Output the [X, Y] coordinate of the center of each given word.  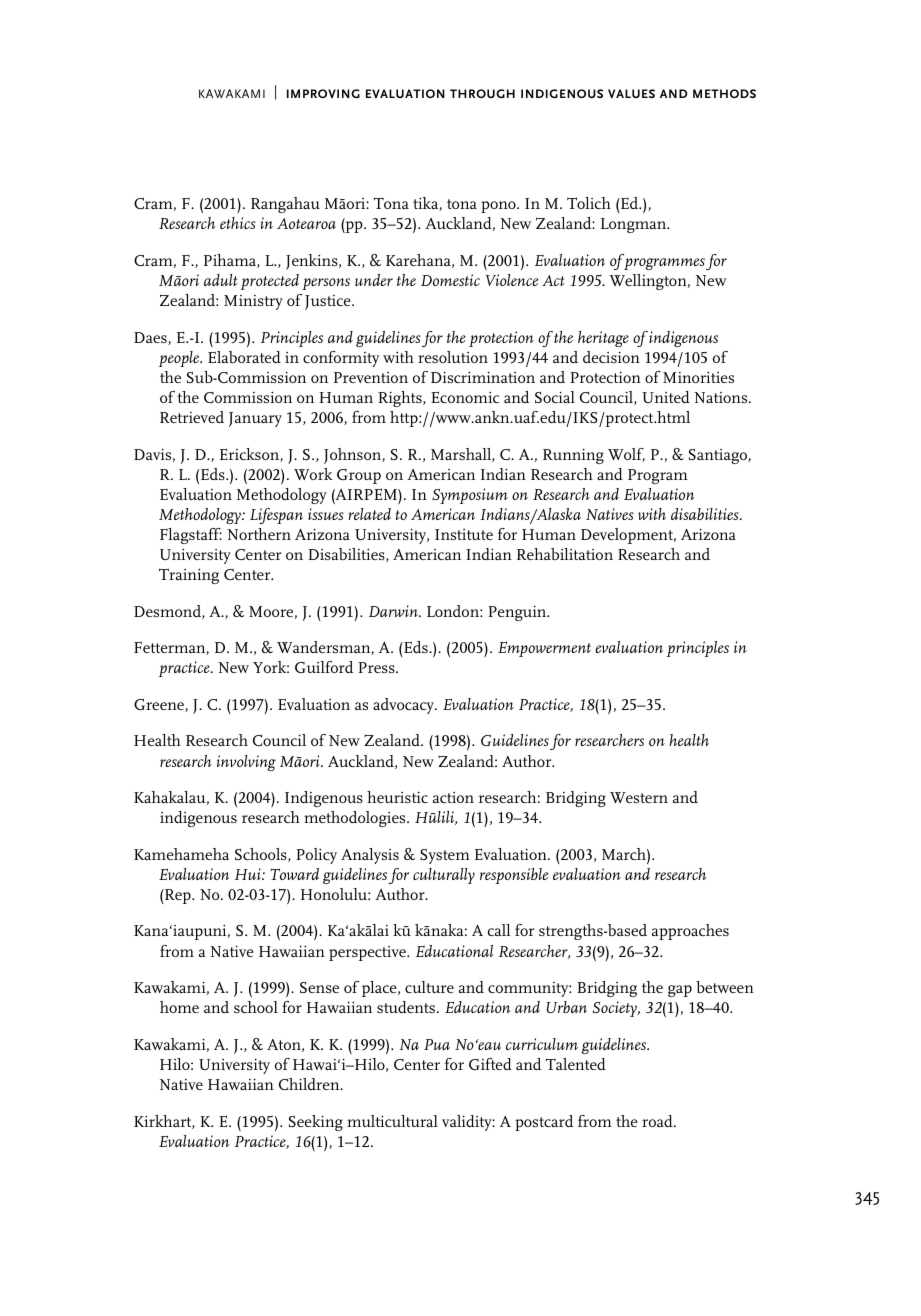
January [255, 419]
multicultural [392, 1121]
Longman [635, 225]
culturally [444, 876]
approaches [690, 932]
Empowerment [544, 649]
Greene [160, 705]
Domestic [450, 280]
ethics [238, 223]
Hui [249, 874]
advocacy [404, 706]
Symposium [470, 496]
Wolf [626, 455]
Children [310, 1084]
